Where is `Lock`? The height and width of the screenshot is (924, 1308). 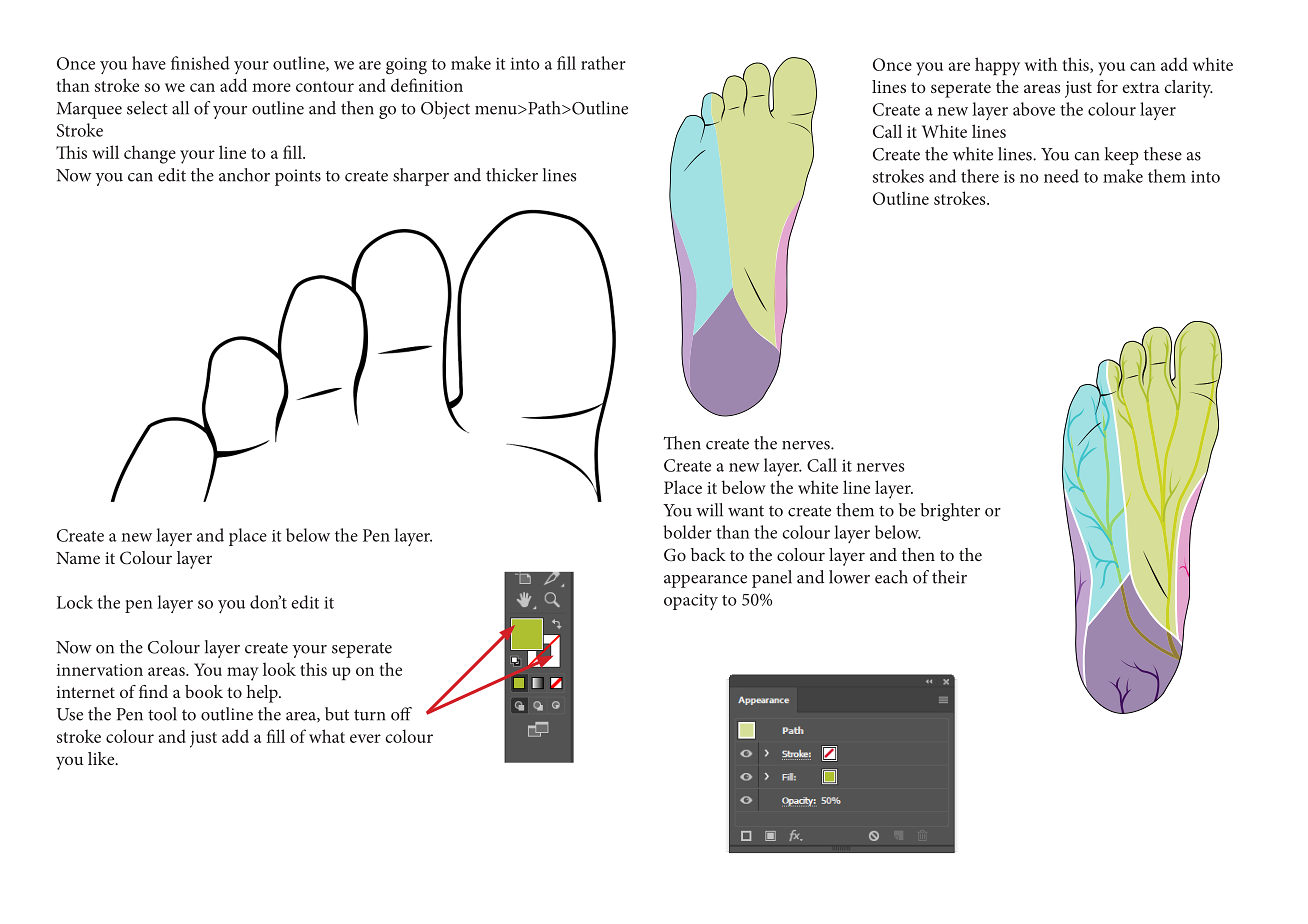 Lock is located at coordinates (75, 602).
